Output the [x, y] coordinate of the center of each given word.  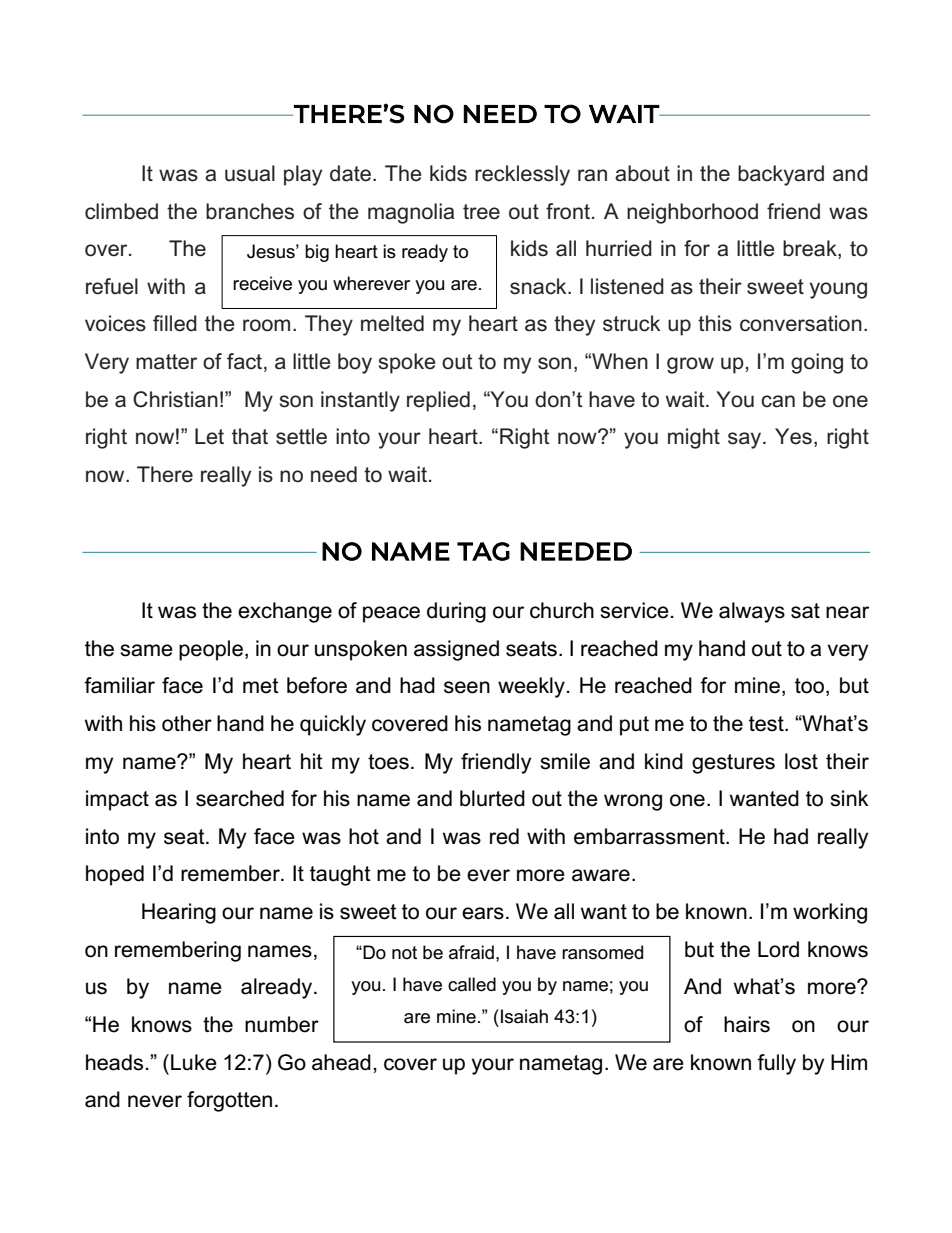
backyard [781, 175]
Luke [194, 1062]
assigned [456, 650]
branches [250, 211]
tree [481, 212]
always [752, 612]
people [211, 650]
